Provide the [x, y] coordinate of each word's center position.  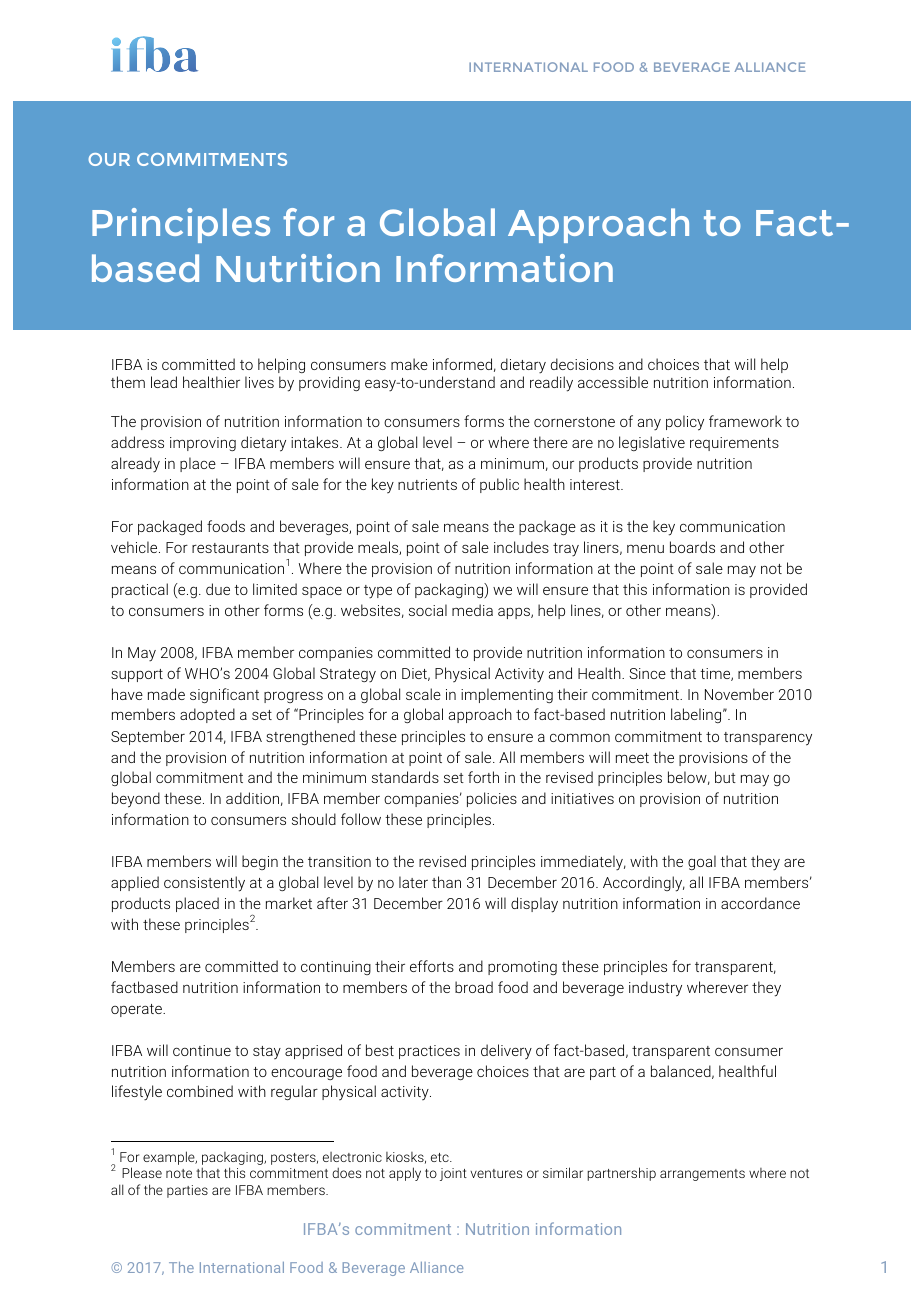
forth [483, 777]
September [148, 737]
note [179, 1173]
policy [685, 423]
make [409, 364]
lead [164, 382]
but [725, 777]
